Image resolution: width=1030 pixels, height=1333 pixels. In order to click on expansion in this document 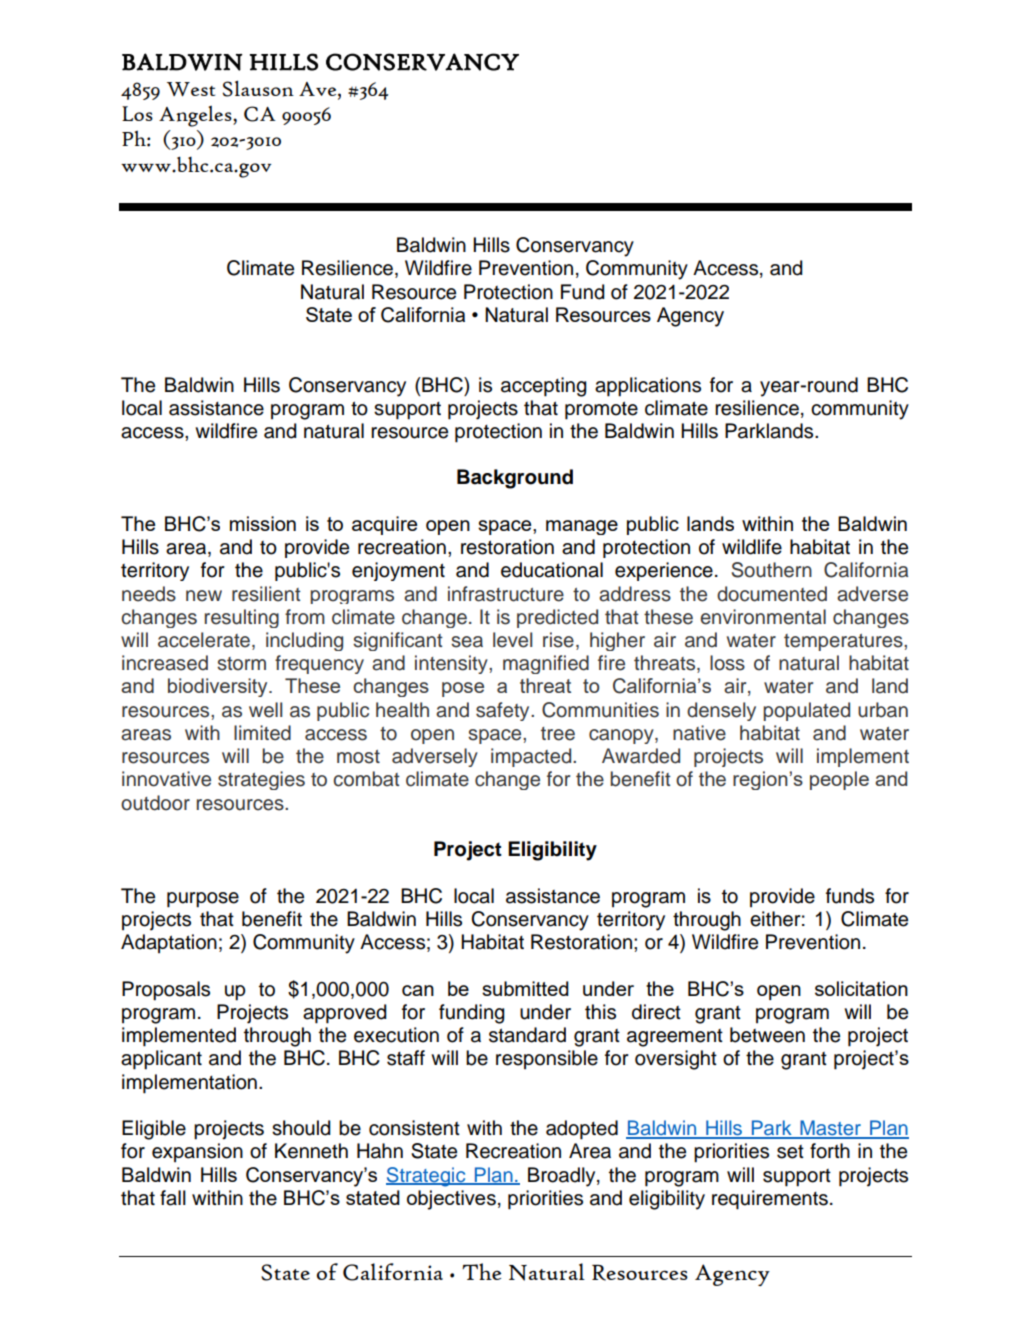, I will do `click(197, 1152)`.
